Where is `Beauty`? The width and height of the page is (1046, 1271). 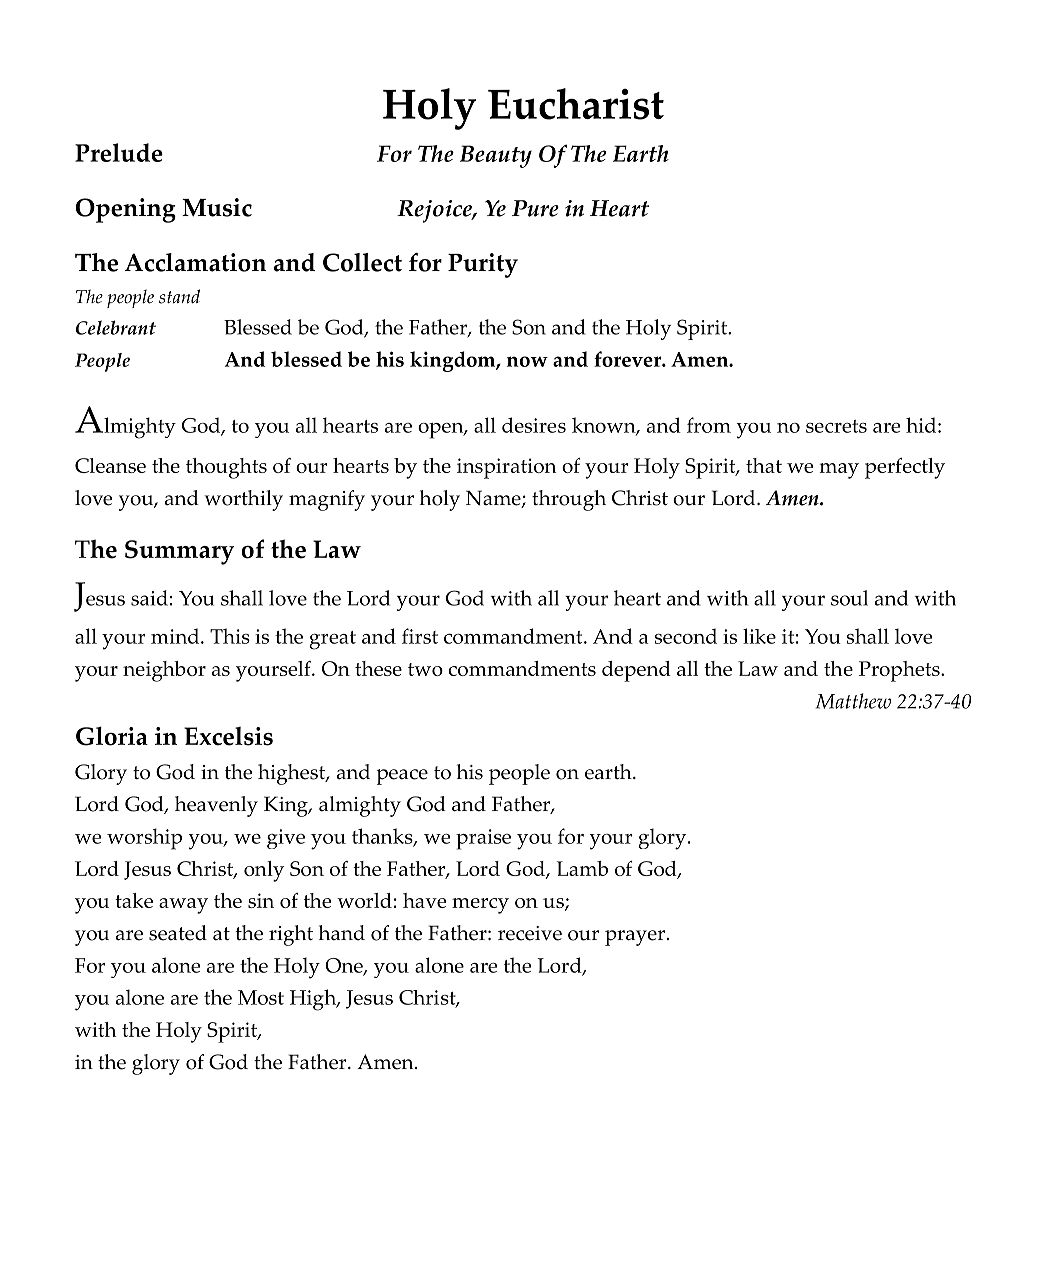
Beauty is located at coordinates (496, 156).
